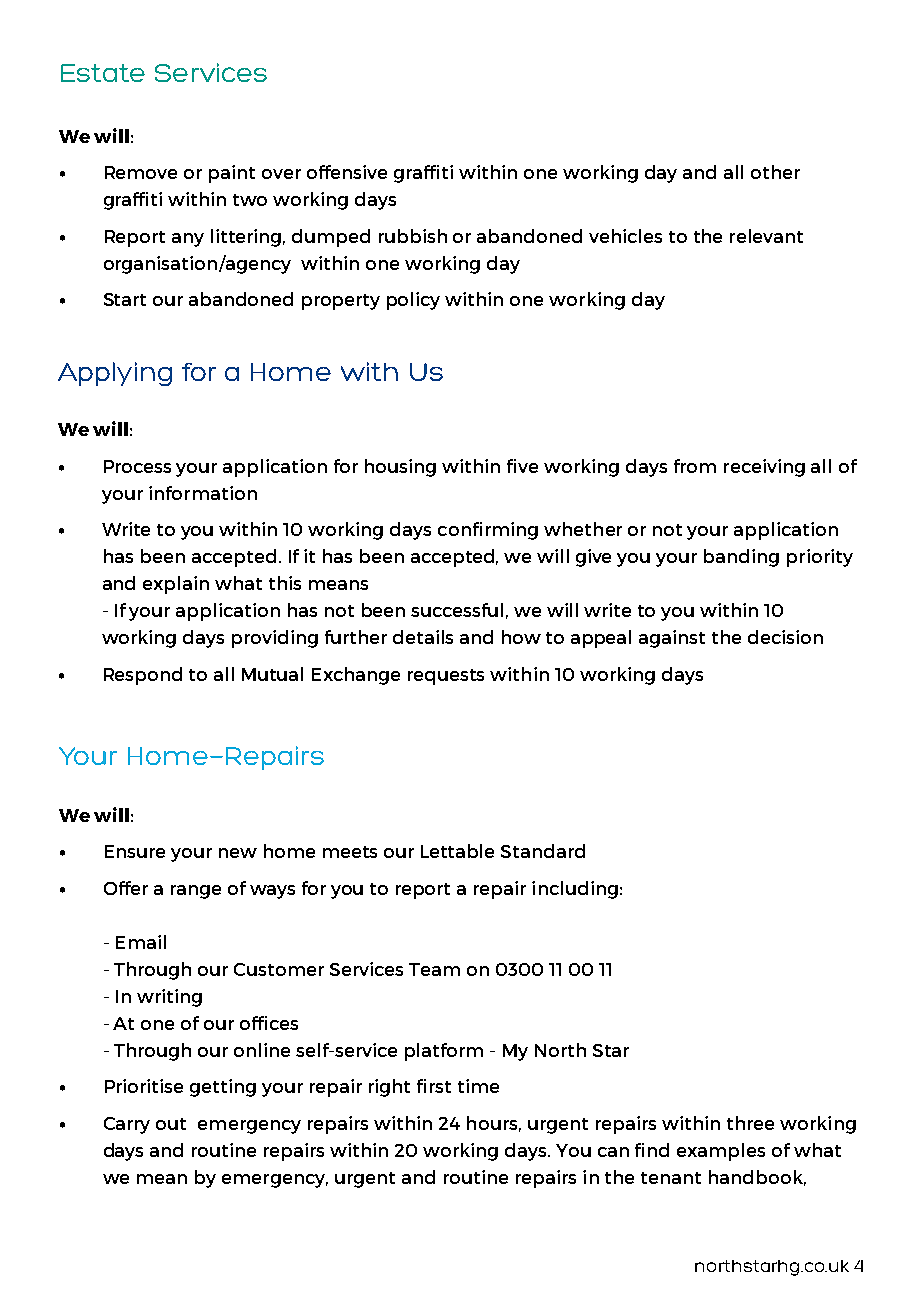  What do you see at coordinates (347, 172) in the screenshot?
I see `offensive` at bounding box center [347, 172].
